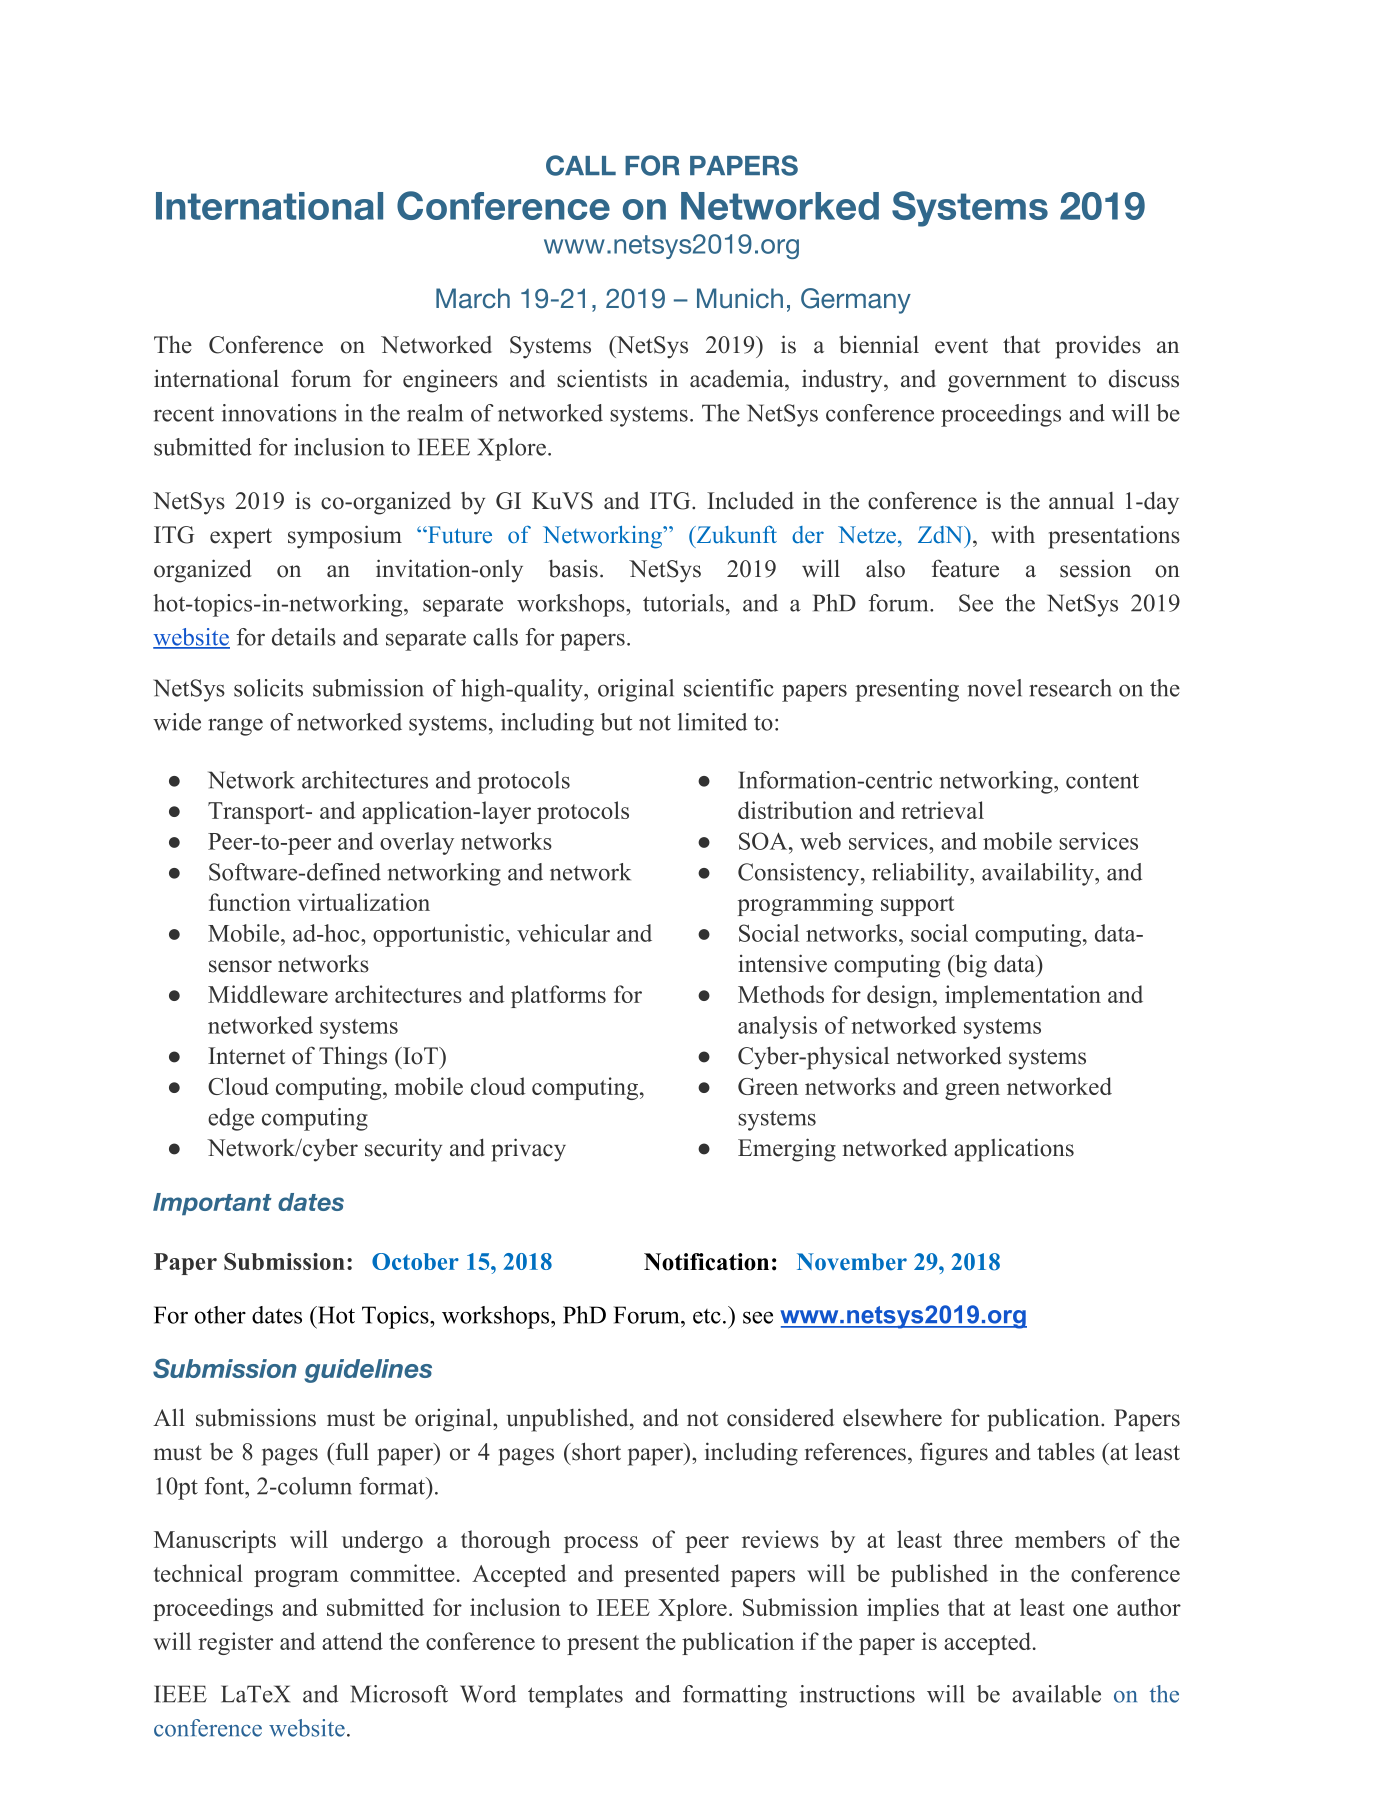 Image resolution: width=1390 pixels, height=1798 pixels. I want to click on content, so click(1102, 781).
